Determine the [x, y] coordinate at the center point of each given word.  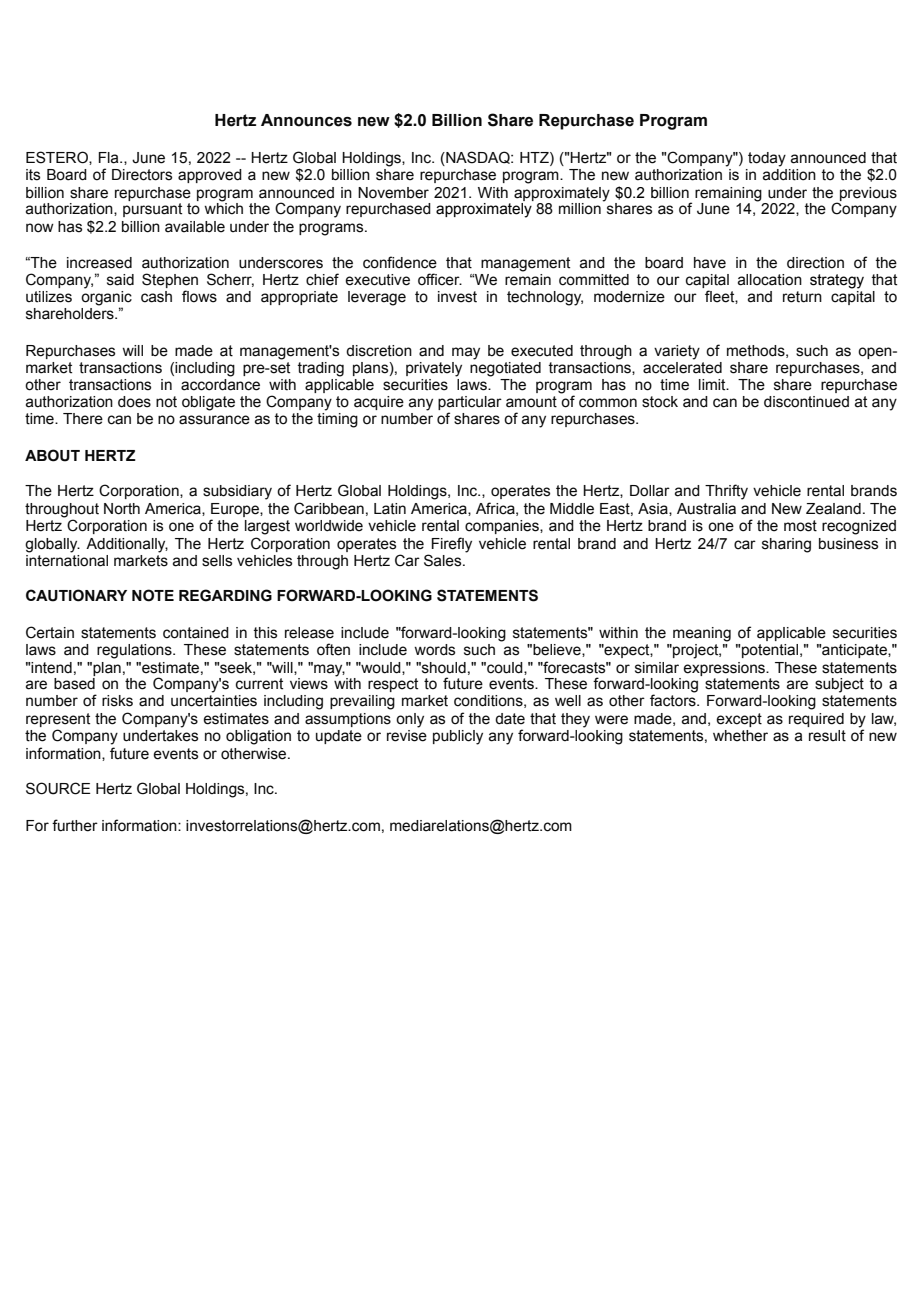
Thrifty [726, 492]
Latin [390, 509]
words [434, 650]
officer [440, 279]
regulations [135, 651]
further [75, 825]
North [122, 509]
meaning [702, 634]
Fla [110, 158]
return [802, 297]
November [393, 193]
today [767, 159]
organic [106, 299]
